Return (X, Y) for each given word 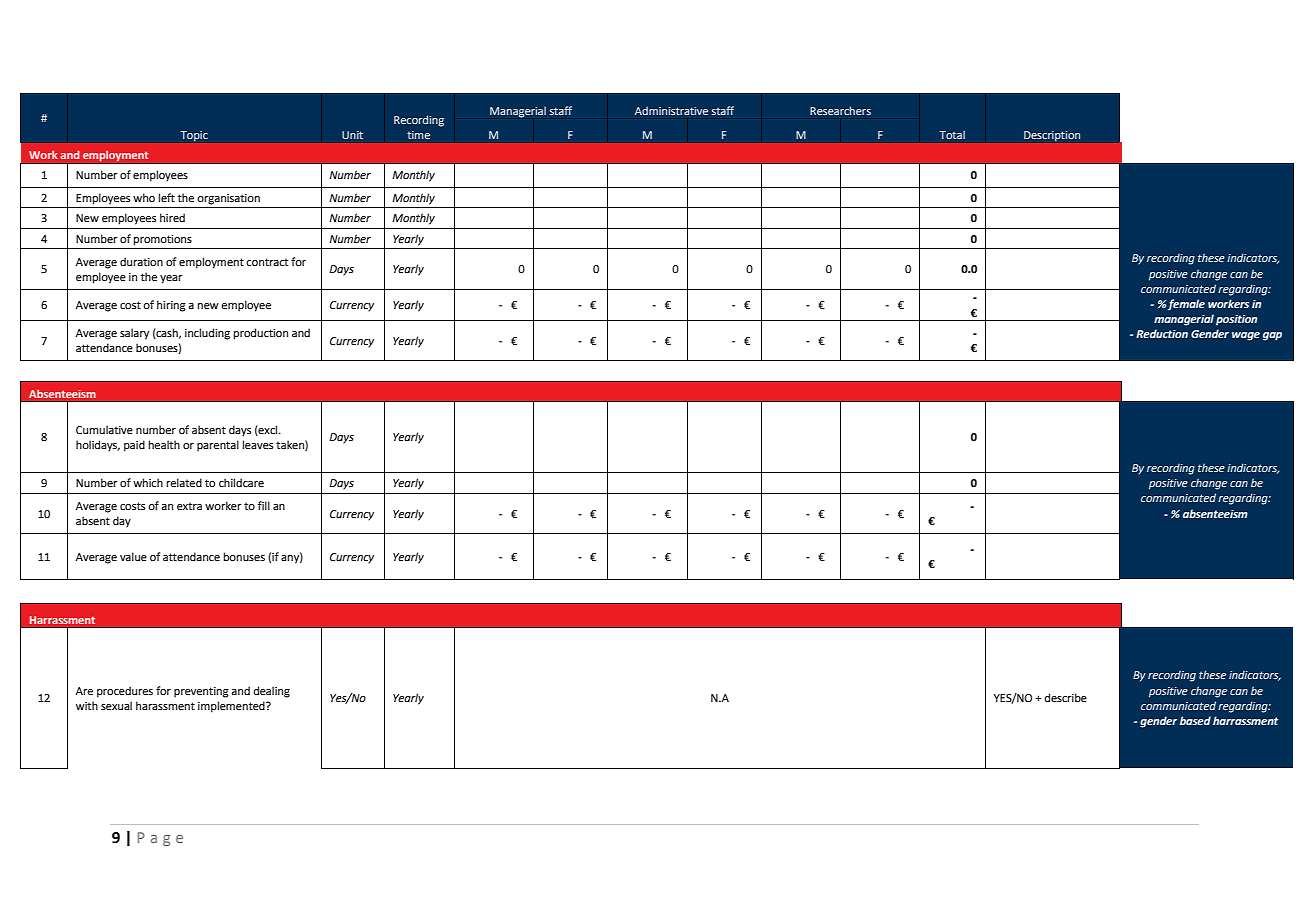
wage (1246, 336)
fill (264, 505)
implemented (232, 707)
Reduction (1162, 333)
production (261, 334)
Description (1052, 137)
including (207, 334)
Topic (194, 137)
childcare (241, 482)
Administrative (671, 110)
